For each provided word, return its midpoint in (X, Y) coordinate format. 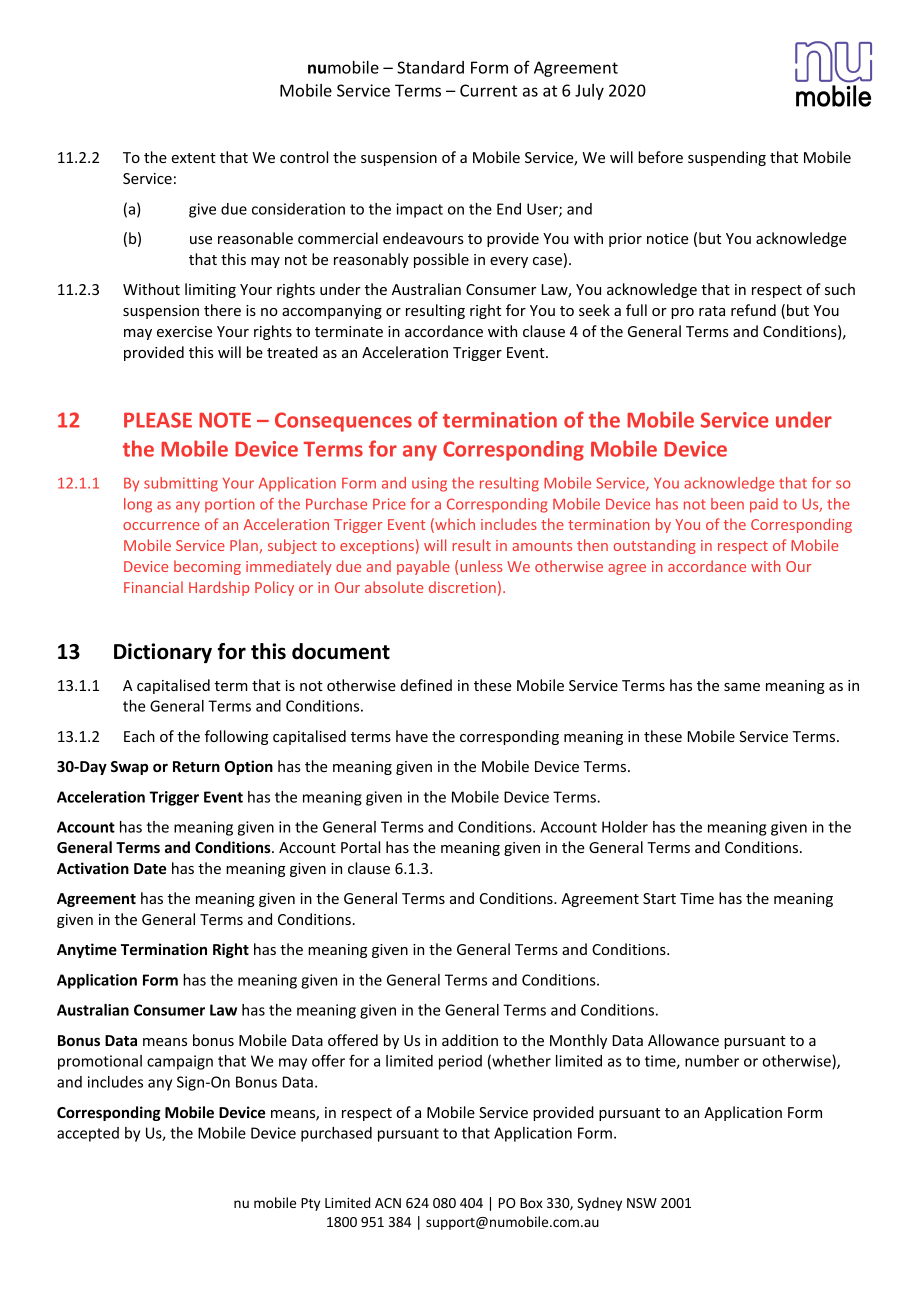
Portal (360, 847)
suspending (727, 158)
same (742, 687)
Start (659, 898)
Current (488, 90)
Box (531, 1203)
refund (753, 310)
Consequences (343, 422)
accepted (88, 1134)
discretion (462, 587)
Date (150, 868)
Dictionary (163, 653)
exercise (184, 331)
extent (193, 158)
